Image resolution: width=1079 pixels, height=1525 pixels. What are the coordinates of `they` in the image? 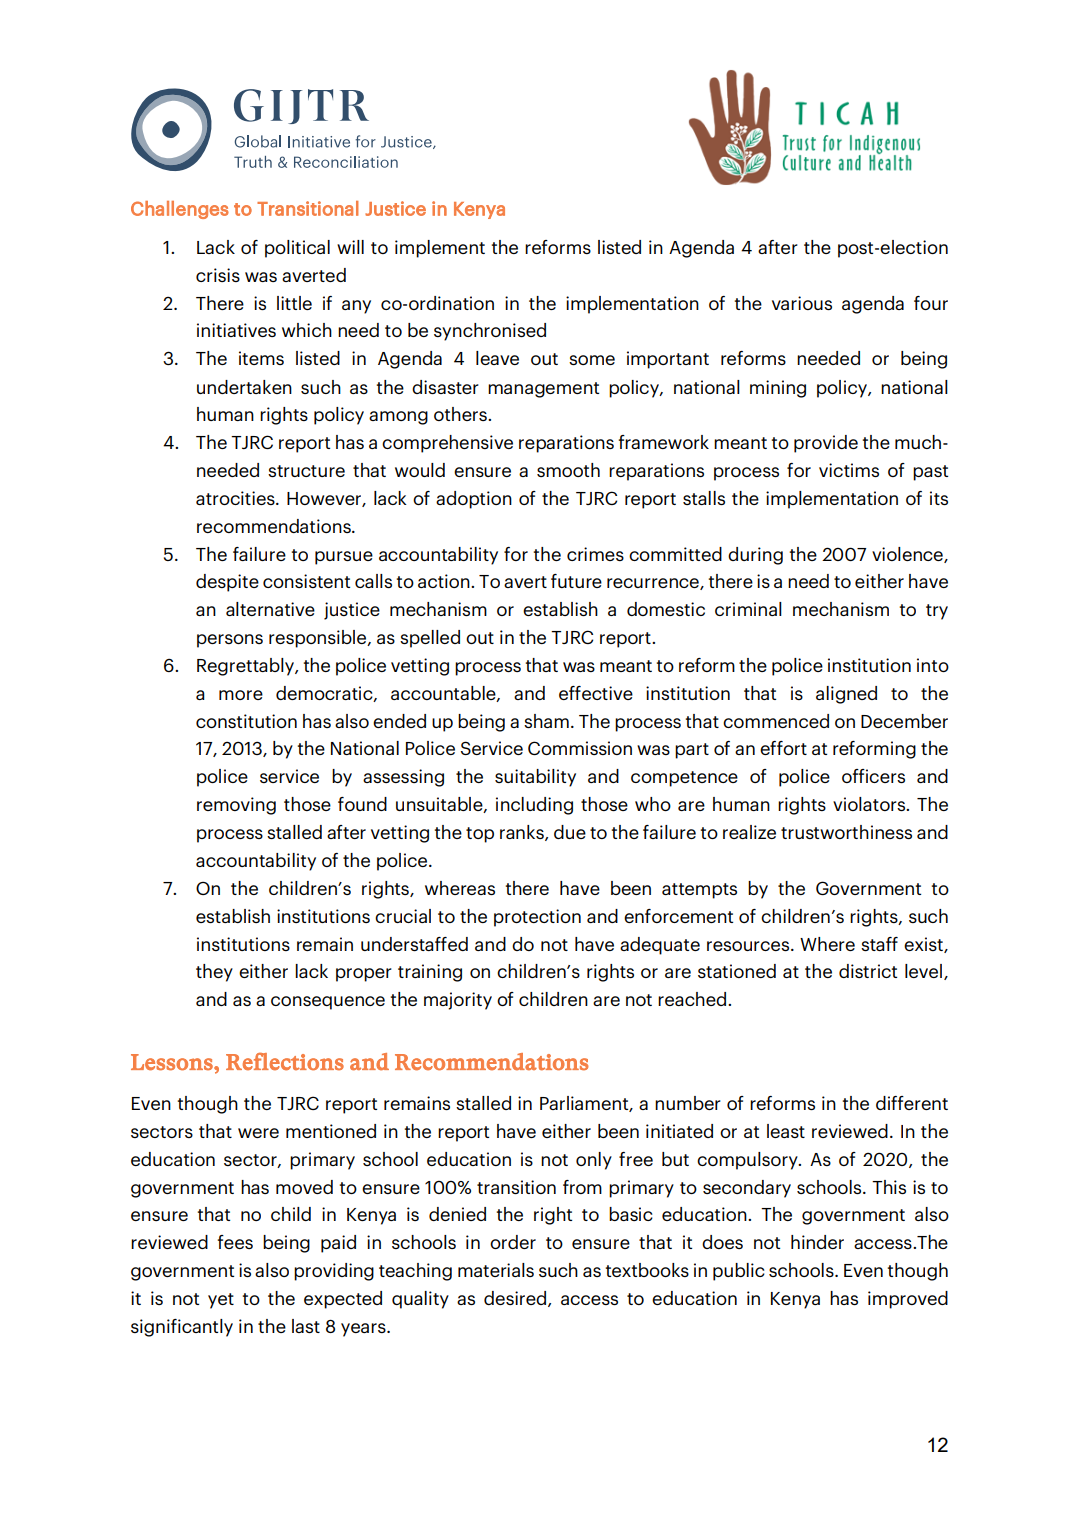 It's located at (214, 973).
